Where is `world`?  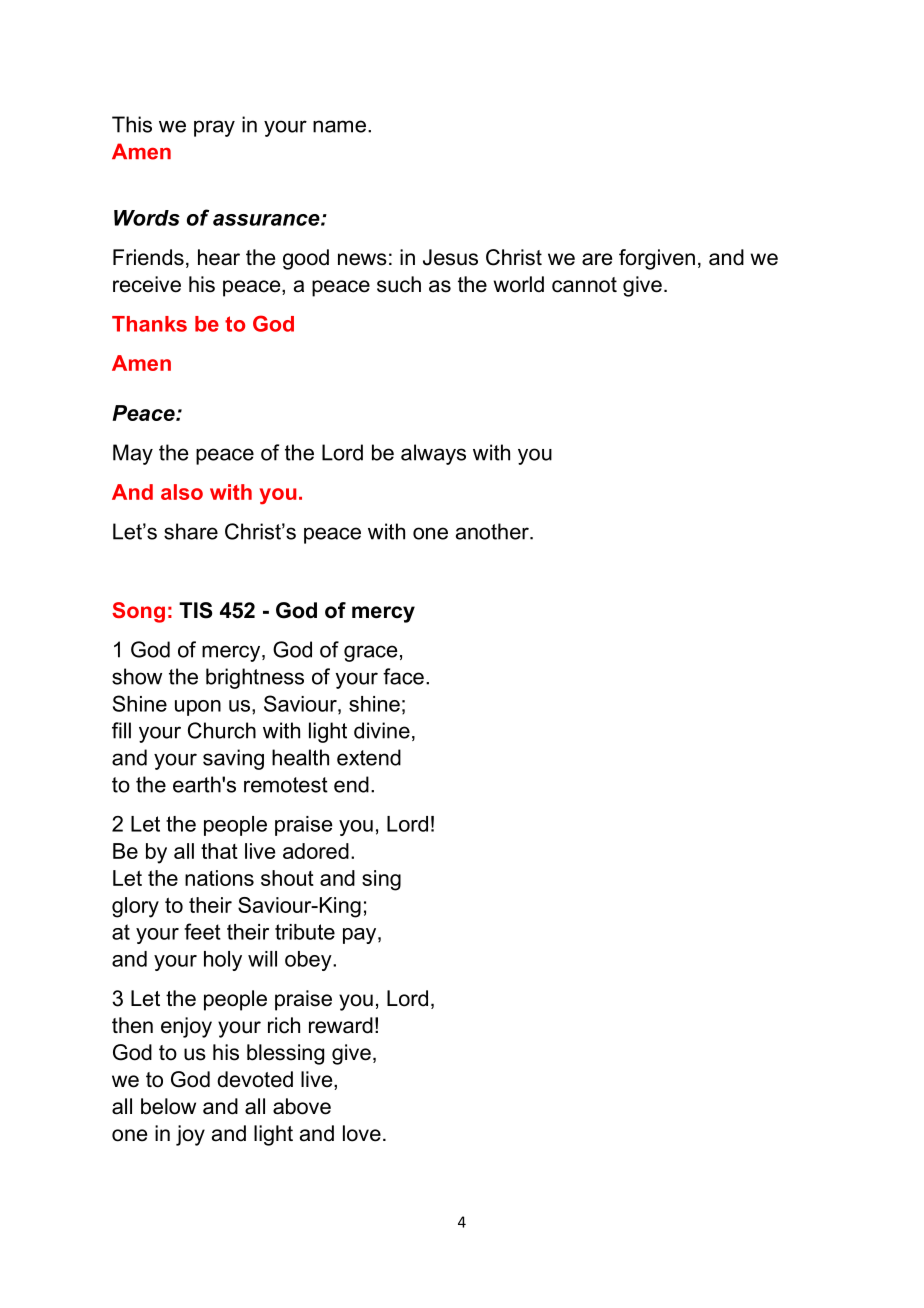
world is located at coordinates (518, 284).
